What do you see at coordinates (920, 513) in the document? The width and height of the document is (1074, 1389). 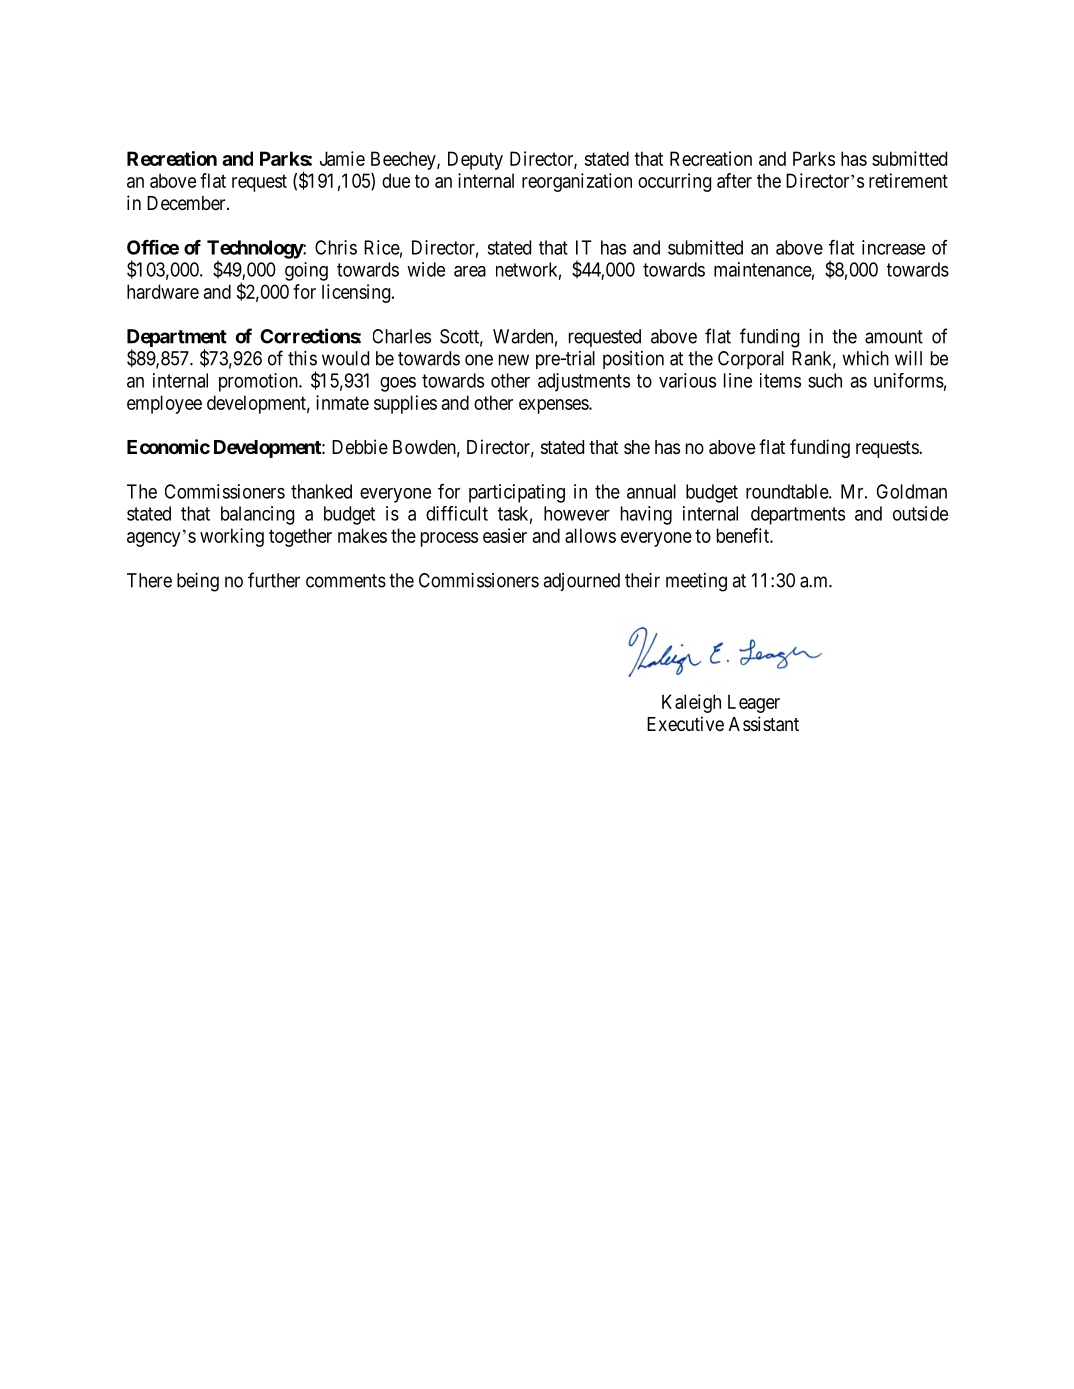 I see `outside` at bounding box center [920, 513].
